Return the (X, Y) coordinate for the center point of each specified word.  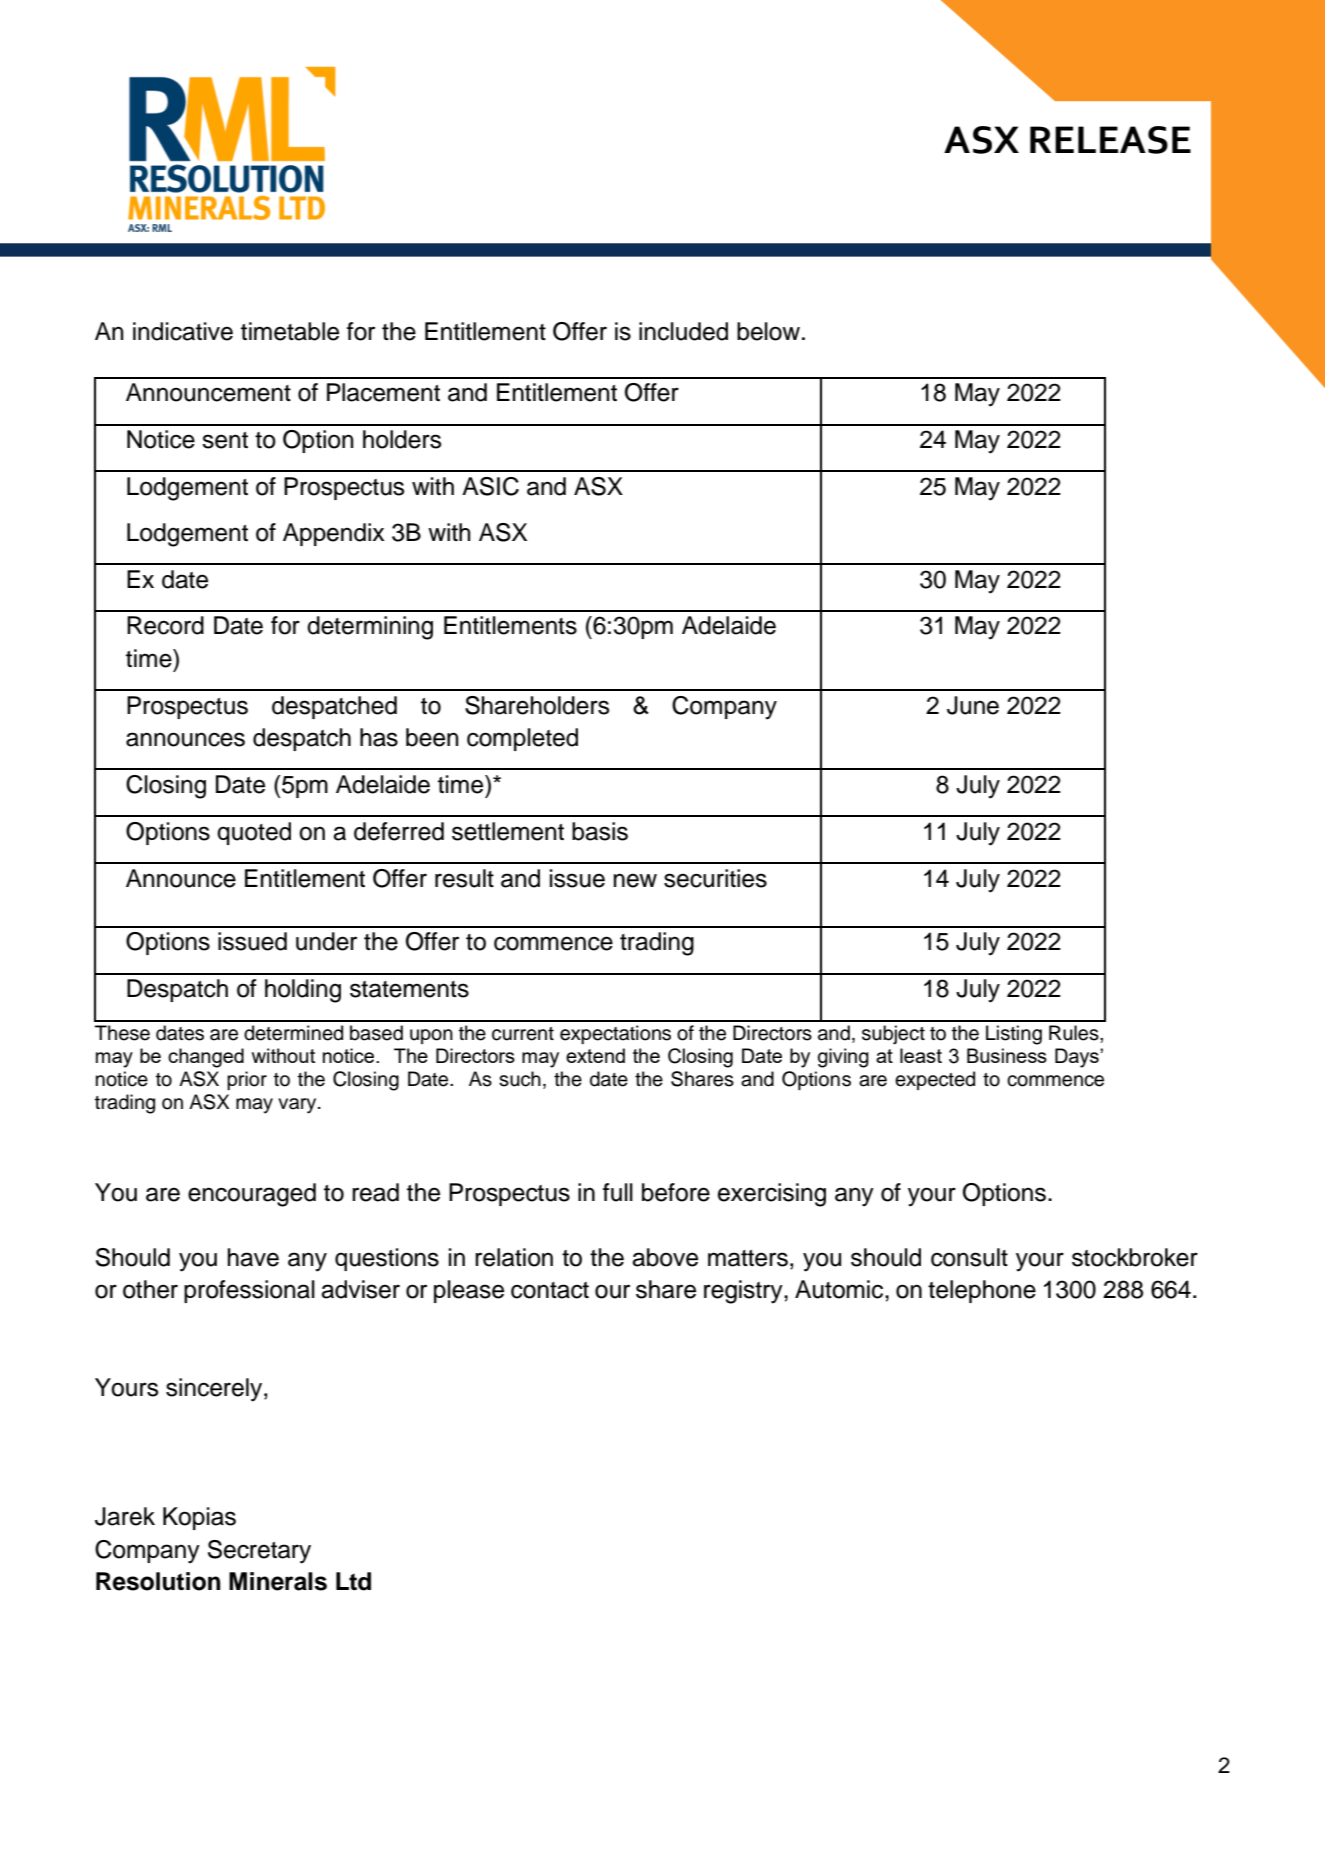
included (683, 331)
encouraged (252, 1195)
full (618, 1192)
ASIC (490, 486)
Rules (1075, 1033)
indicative (183, 331)
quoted (254, 833)
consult (969, 1257)
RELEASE (1110, 140)
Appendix (334, 534)
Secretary (259, 1552)
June (973, 705)
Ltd (353, 1581)
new (635, 880)
